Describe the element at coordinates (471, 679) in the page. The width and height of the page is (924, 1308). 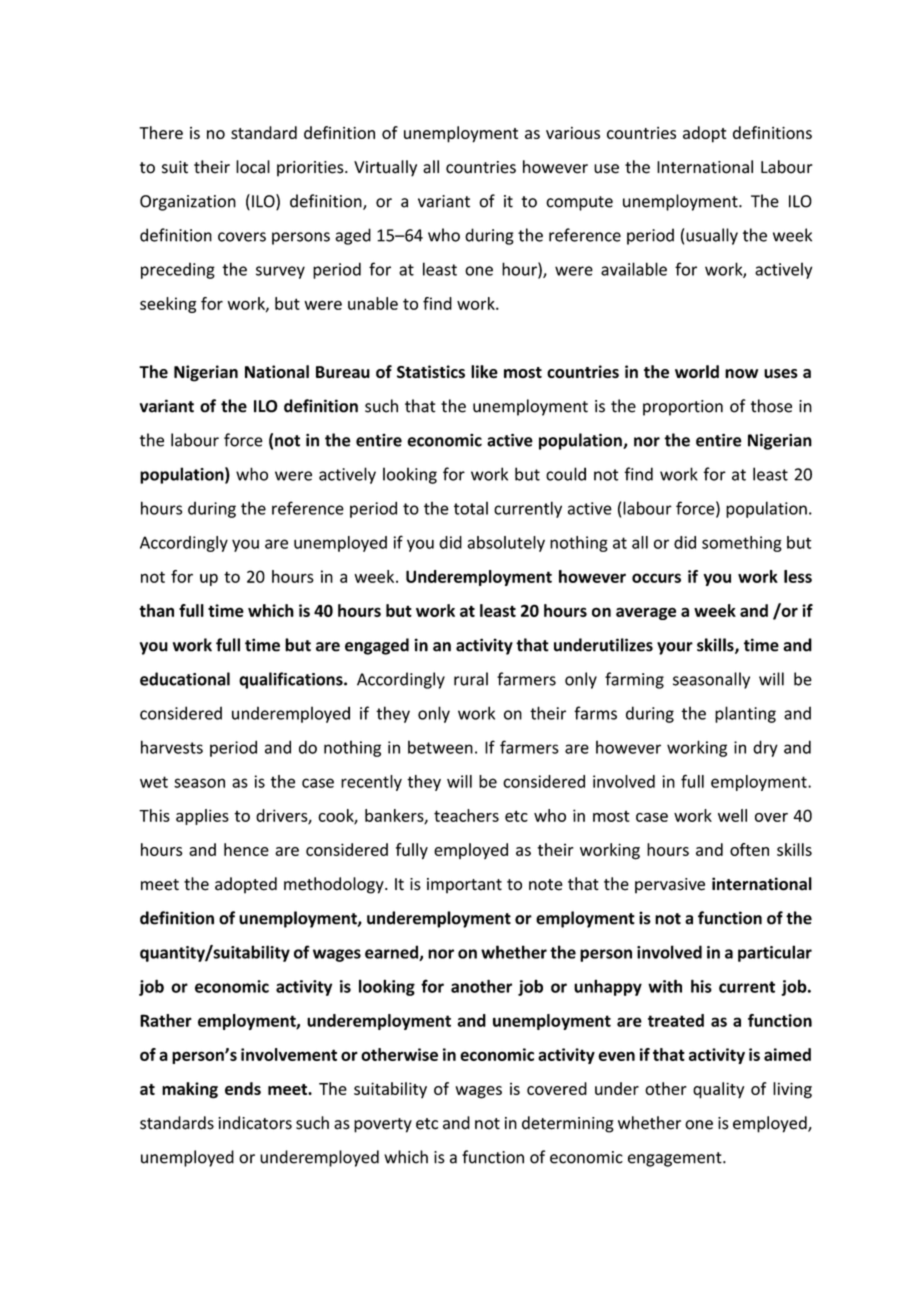
I see `rural` at that location.
